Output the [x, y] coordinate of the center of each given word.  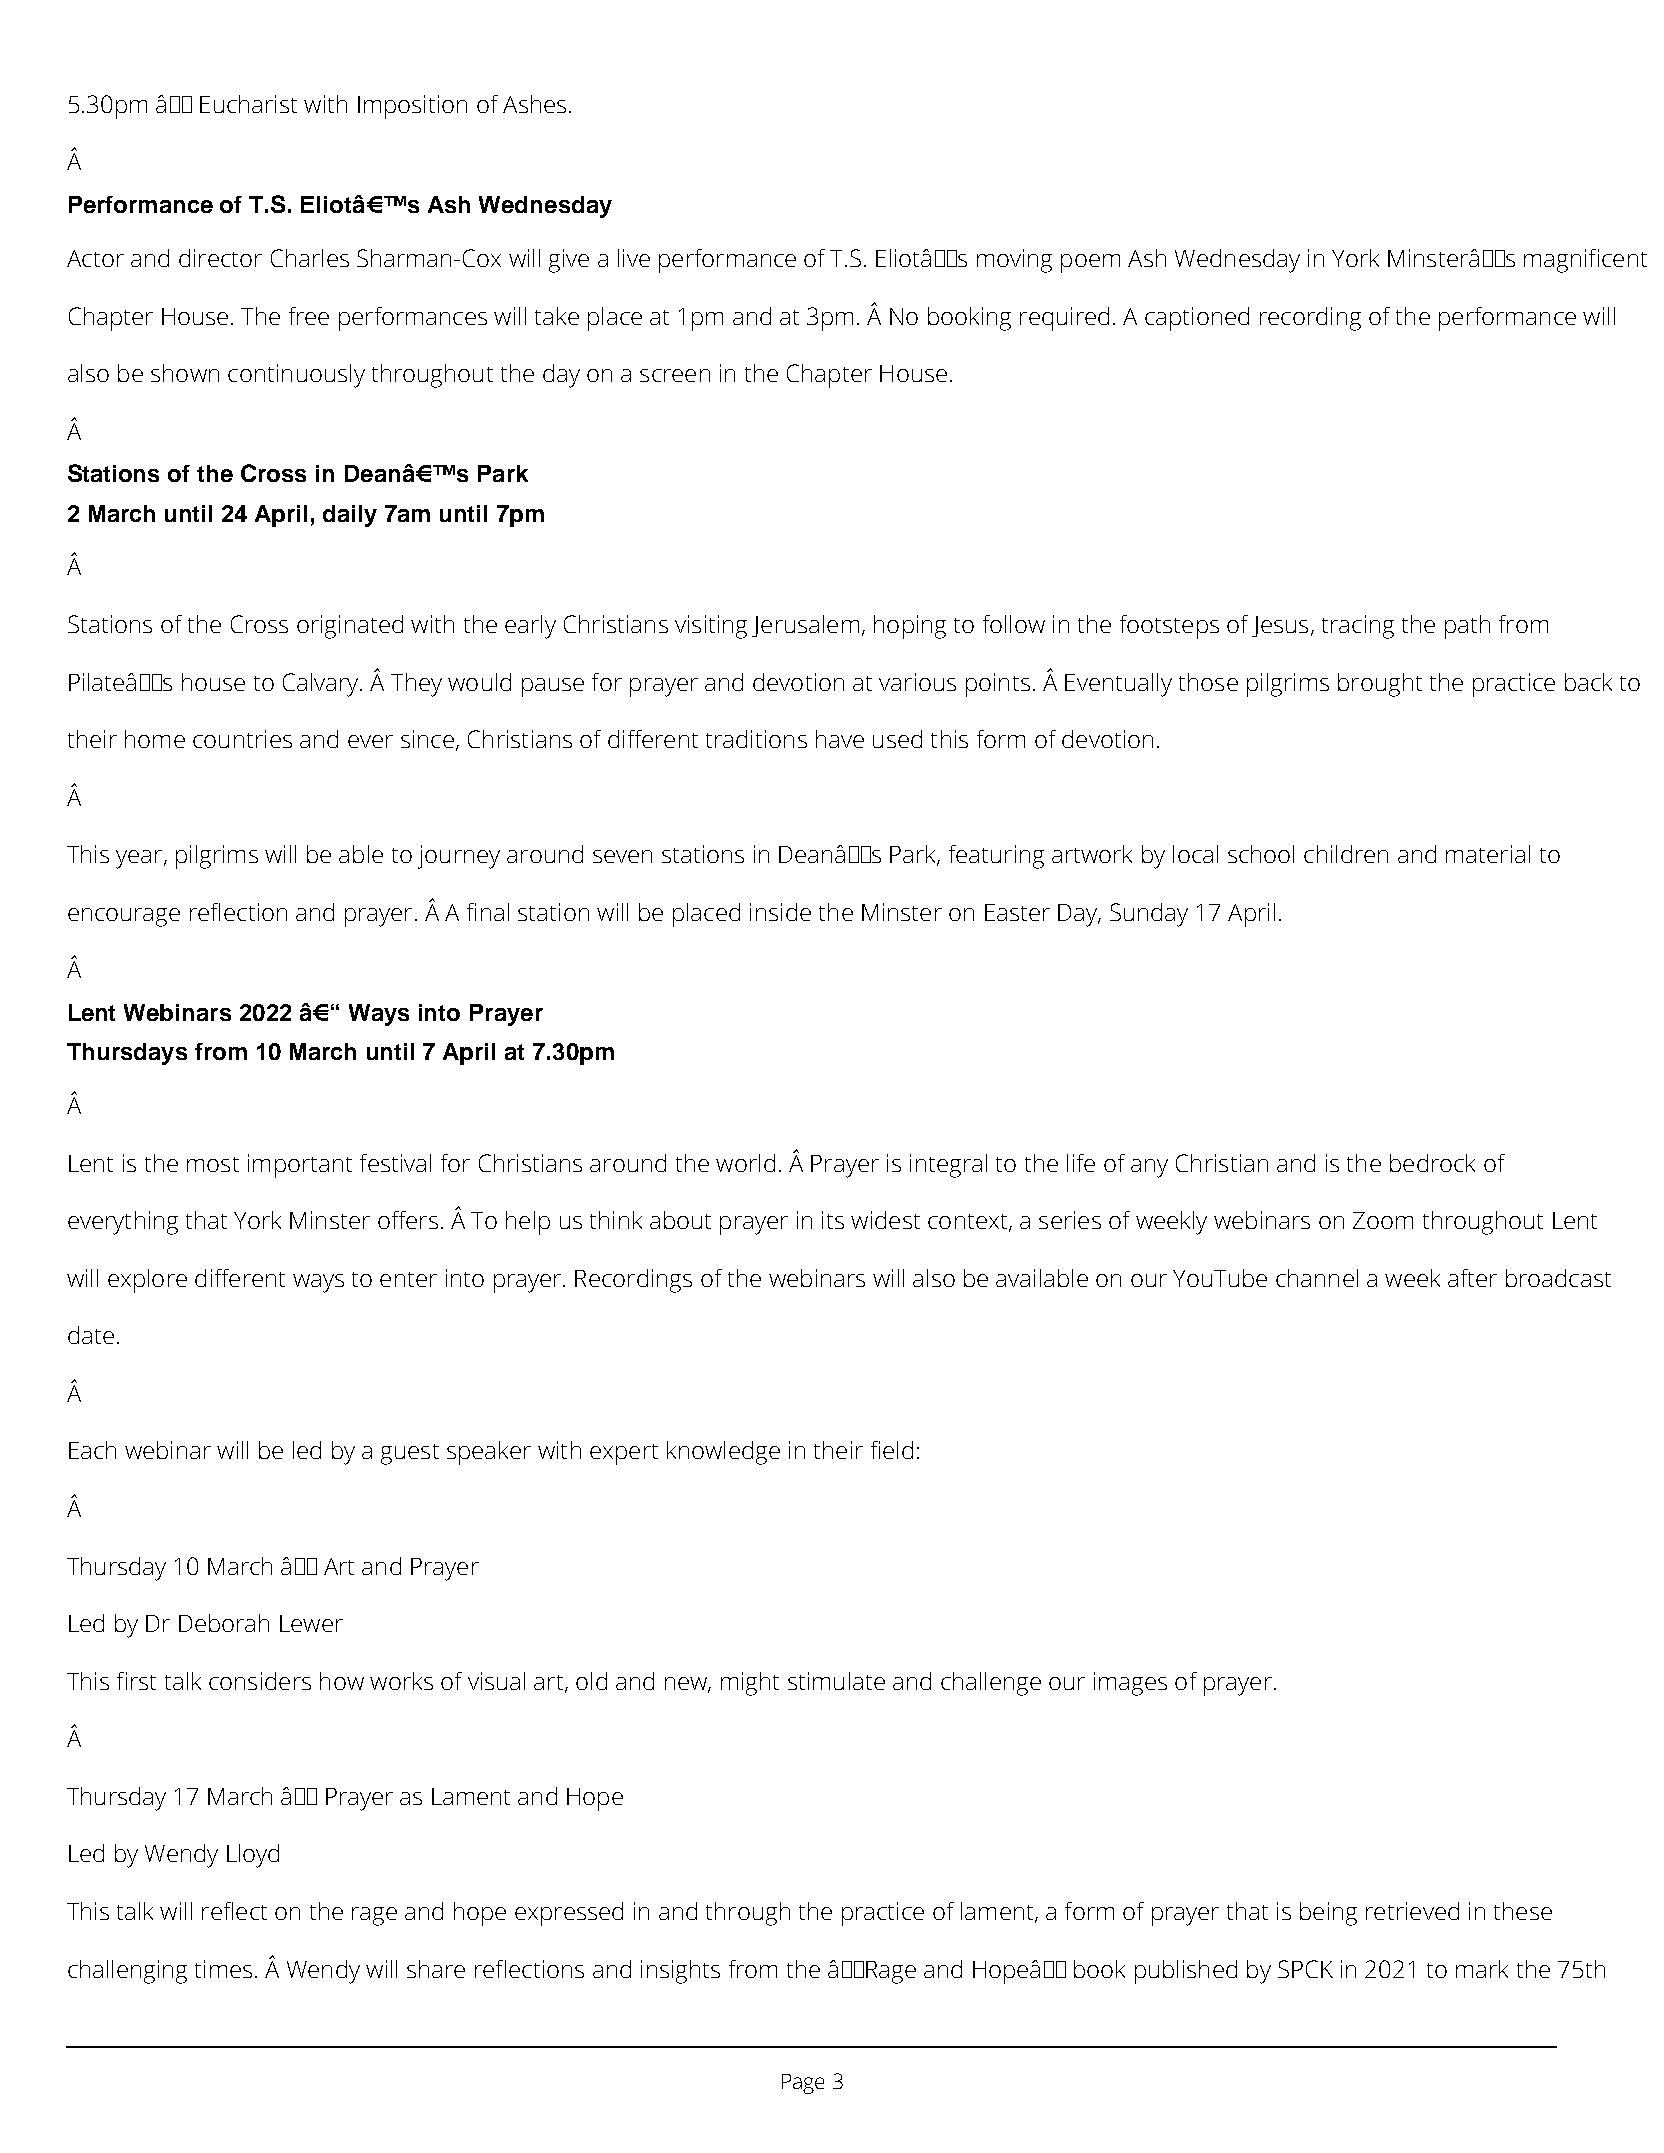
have [840, 739]
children [1346, 854]
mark [1482, 1969]
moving [1014, 261]
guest [410, 1454]
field [892, 1450]
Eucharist [248, 104]
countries [242, 739]
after [1472, 1278]
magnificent [1585, 261]
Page [803, 2084]
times [223, 1969]
